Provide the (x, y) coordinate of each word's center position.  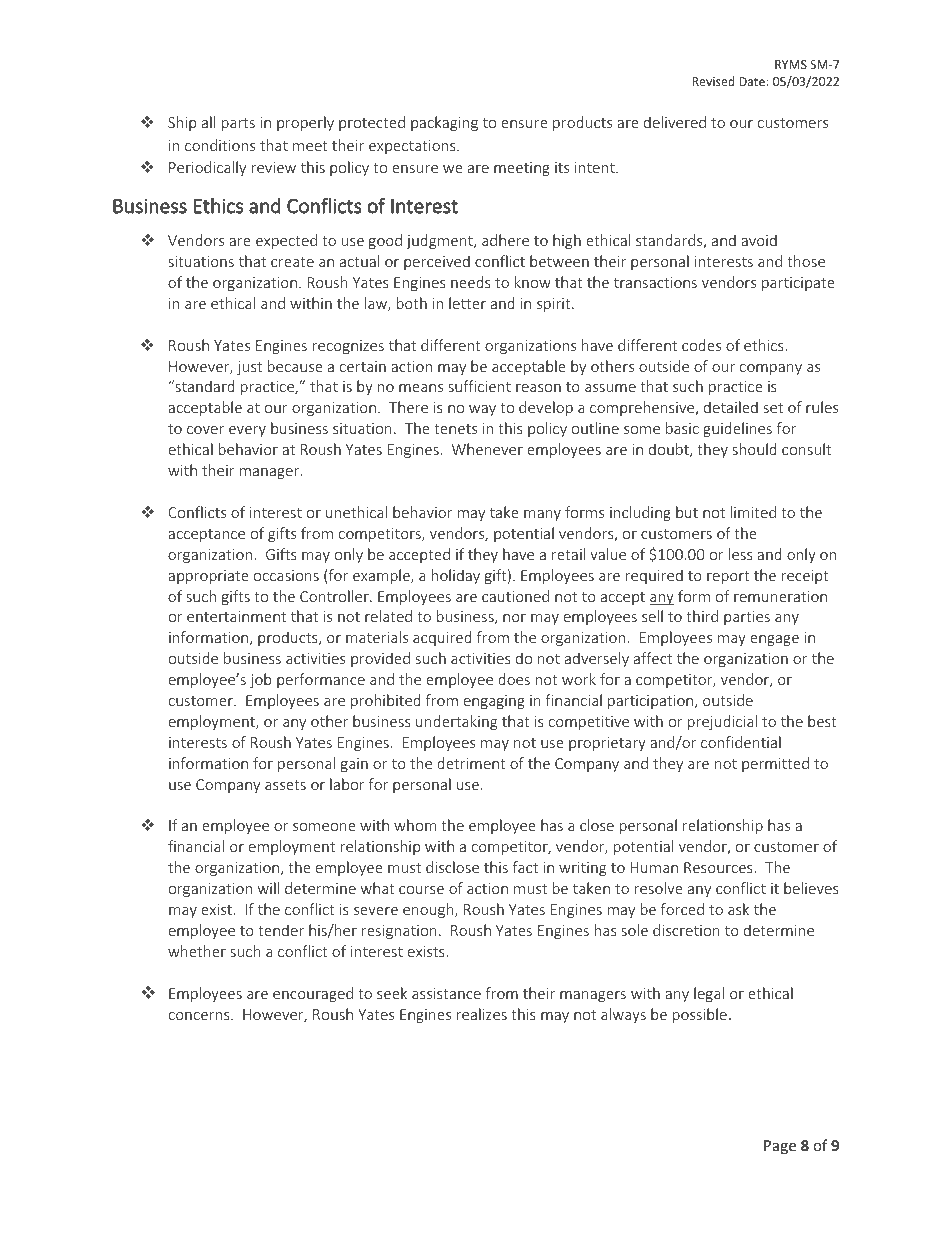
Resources (719, 867)
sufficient (479, 386)
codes (701, 345)
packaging (444, 123)
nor (514, 618)
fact (525, 867)
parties (747, 618)
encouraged (313, 994)
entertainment (236, 616)
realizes (482, 1014)
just (249, 368)
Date (753, 81)
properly (305, 123)
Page (780, 1147)
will (268, 888)
